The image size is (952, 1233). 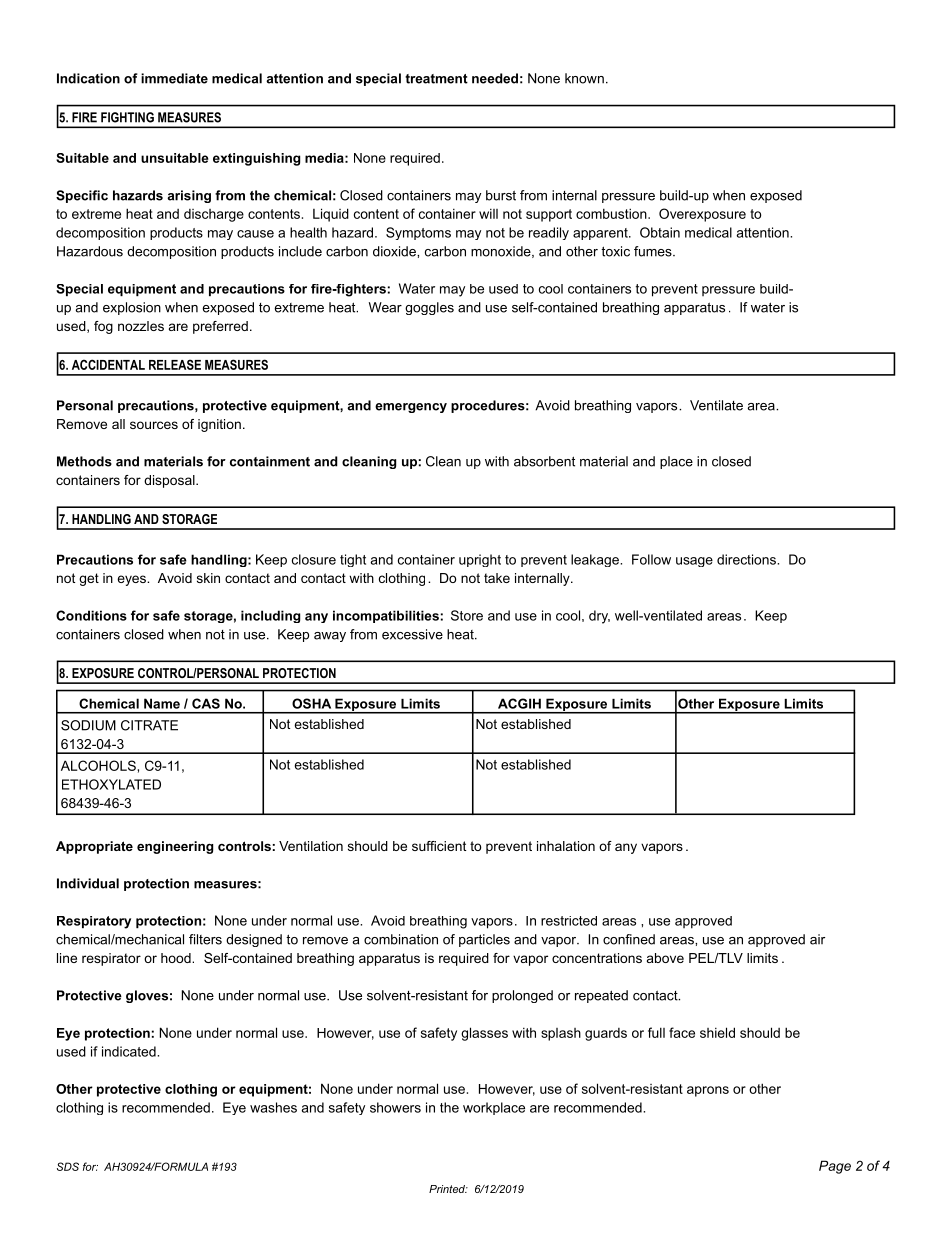 I want to click on directions, so click(x=747, y=559).
